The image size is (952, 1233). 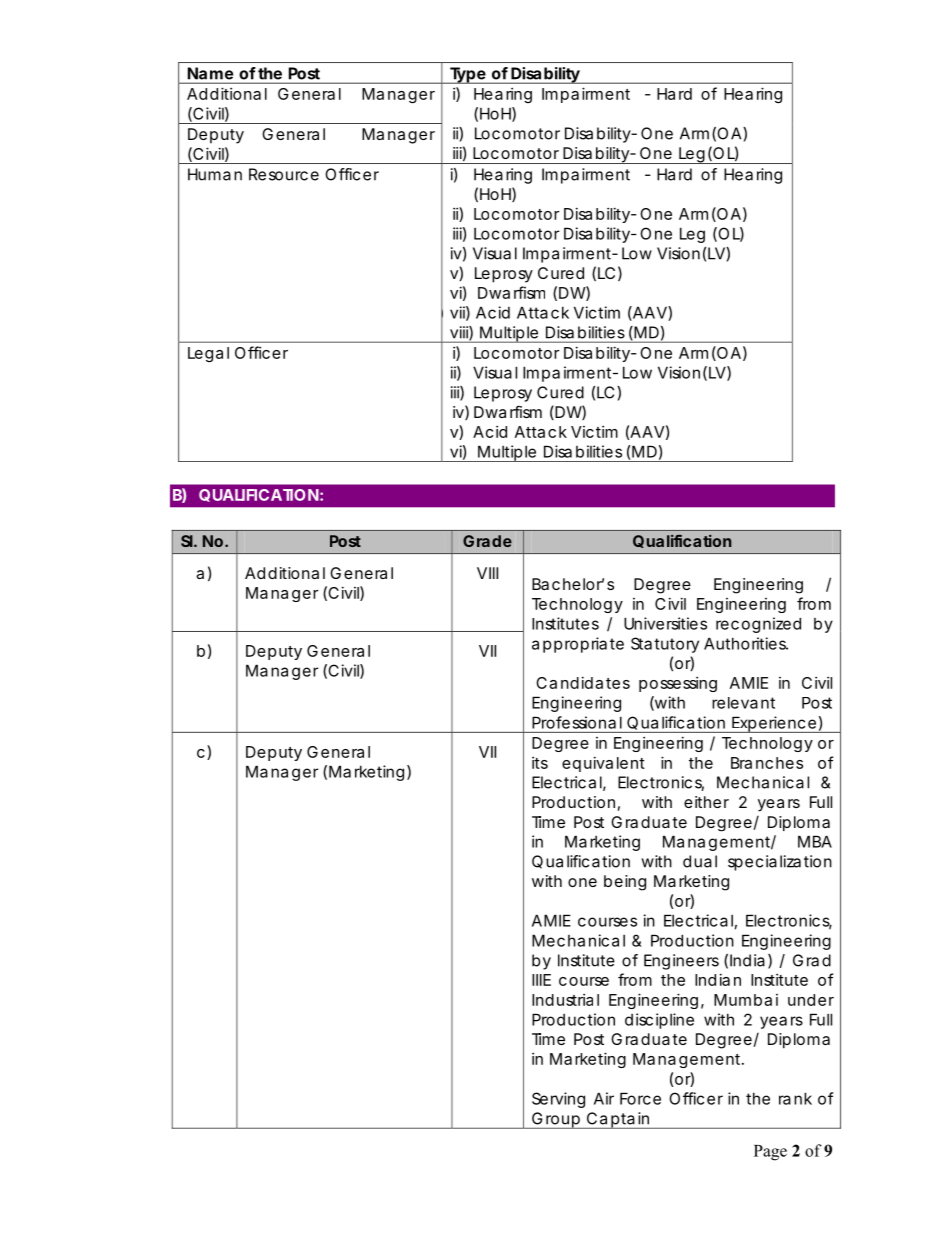 I want to click on Resource, so click(x=284, y=174).
